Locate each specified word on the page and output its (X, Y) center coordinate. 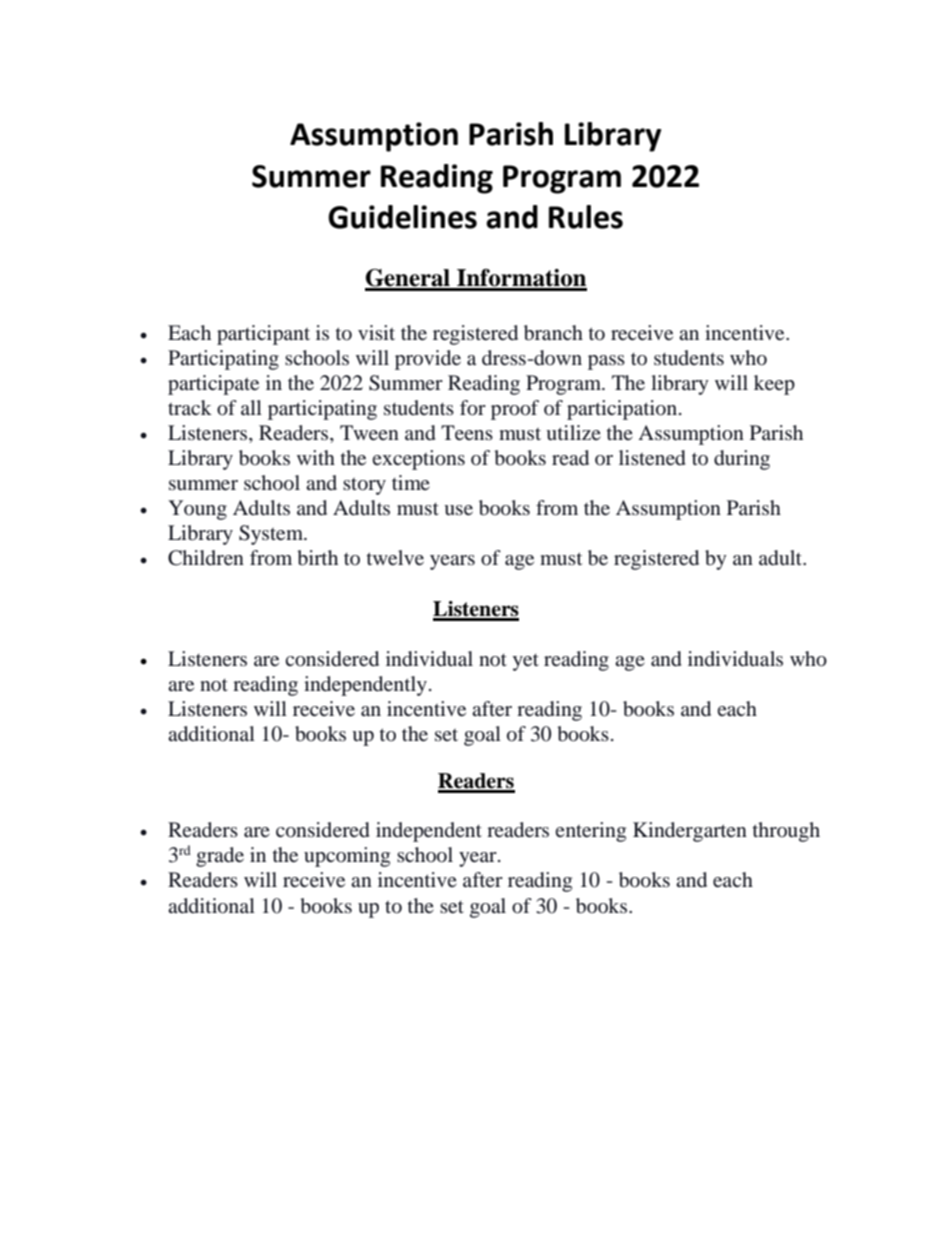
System (272, 535)
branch (553, 333)
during (742, 460)
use (458, 510)
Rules (586, 217)
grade (220, 857)
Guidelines (402, 217)
